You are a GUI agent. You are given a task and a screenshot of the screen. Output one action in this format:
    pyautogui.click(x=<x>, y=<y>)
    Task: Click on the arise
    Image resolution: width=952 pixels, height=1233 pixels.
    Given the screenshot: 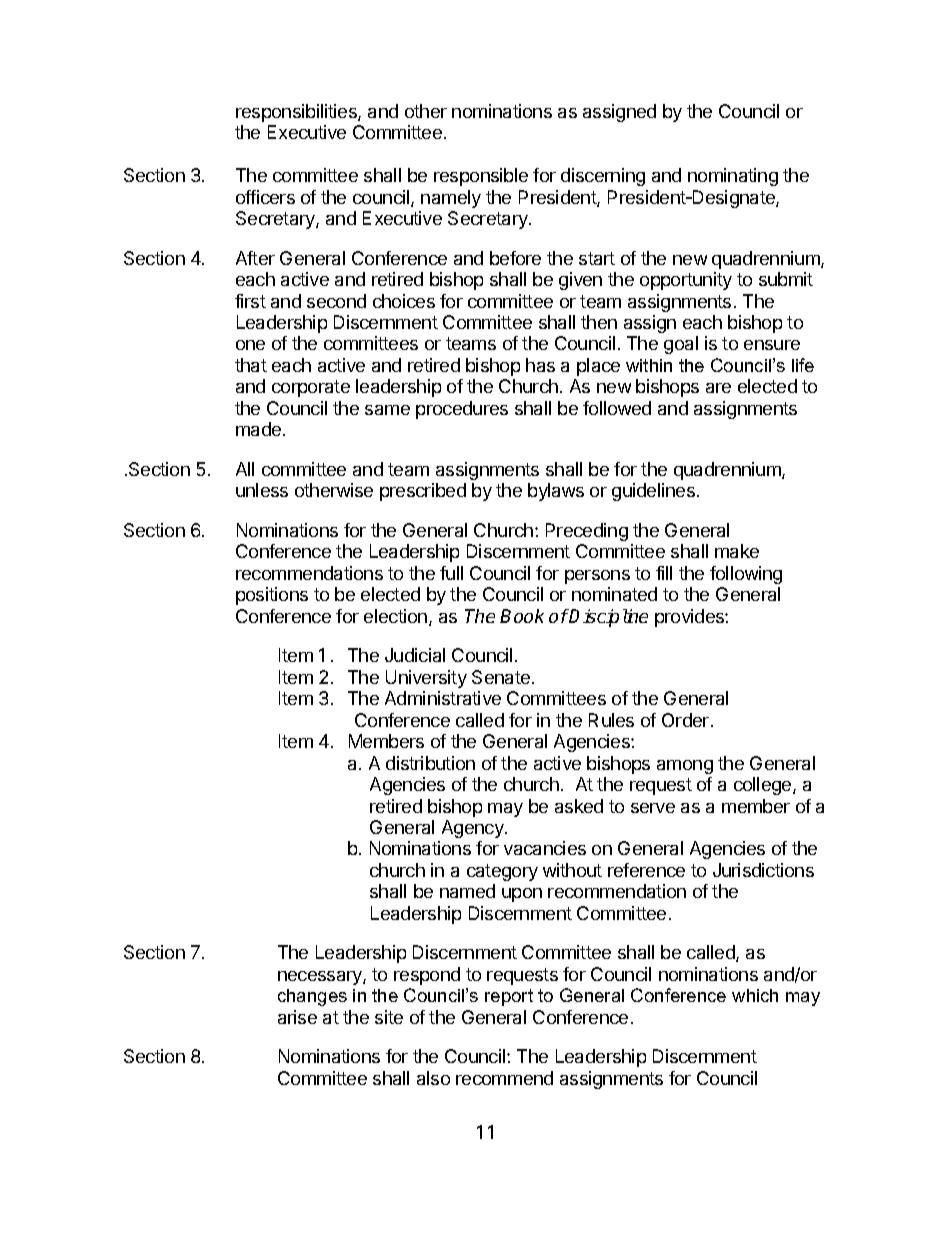 What is the action you would take?
    pyautogui.click(x=297, y=1017)
